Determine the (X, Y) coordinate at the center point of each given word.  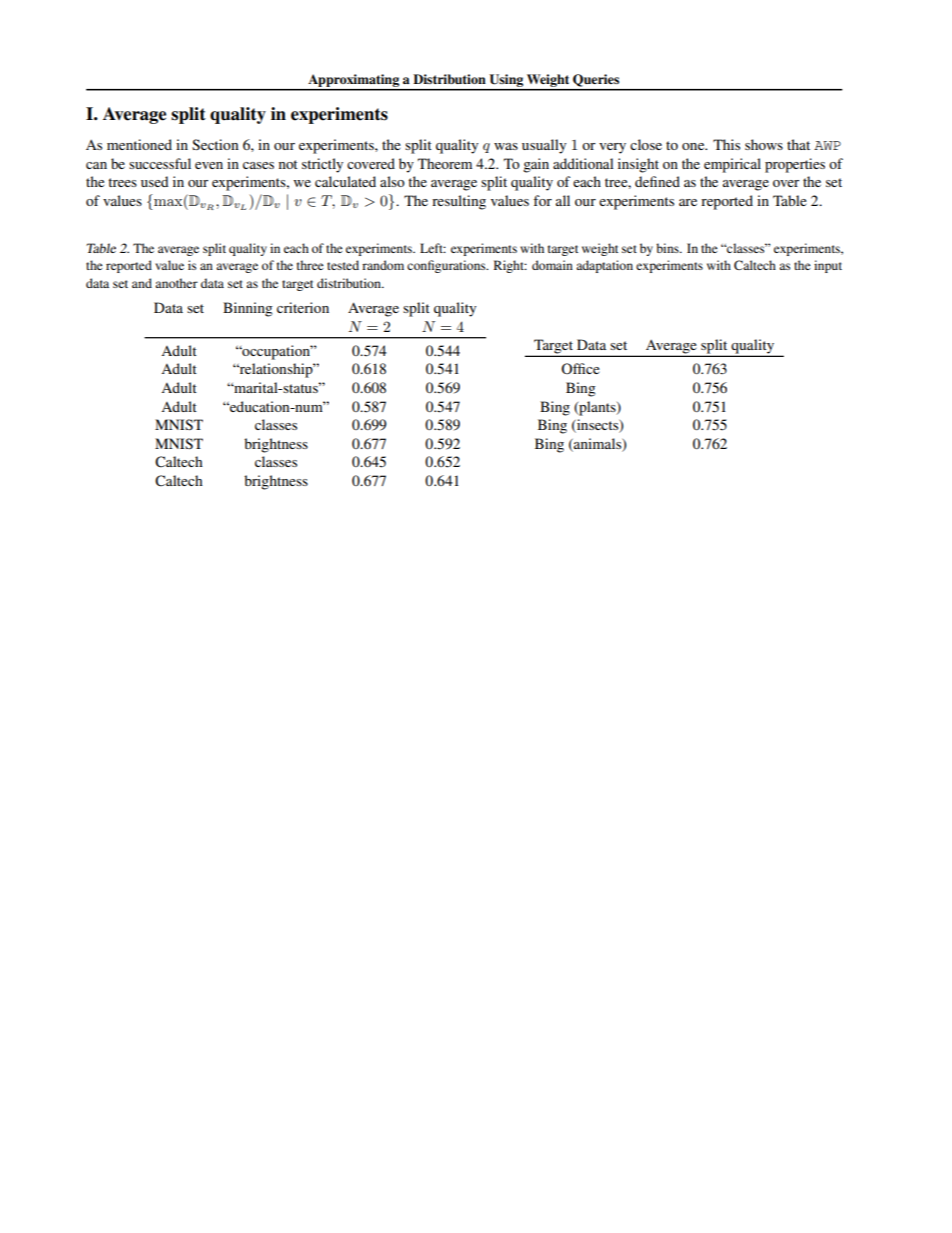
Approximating (354, 82)
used (154, 181)
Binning (248, 309)
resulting (459, 202)
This (726, 144)
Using (506, 82)
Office (580, 368)
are (688, 202)
